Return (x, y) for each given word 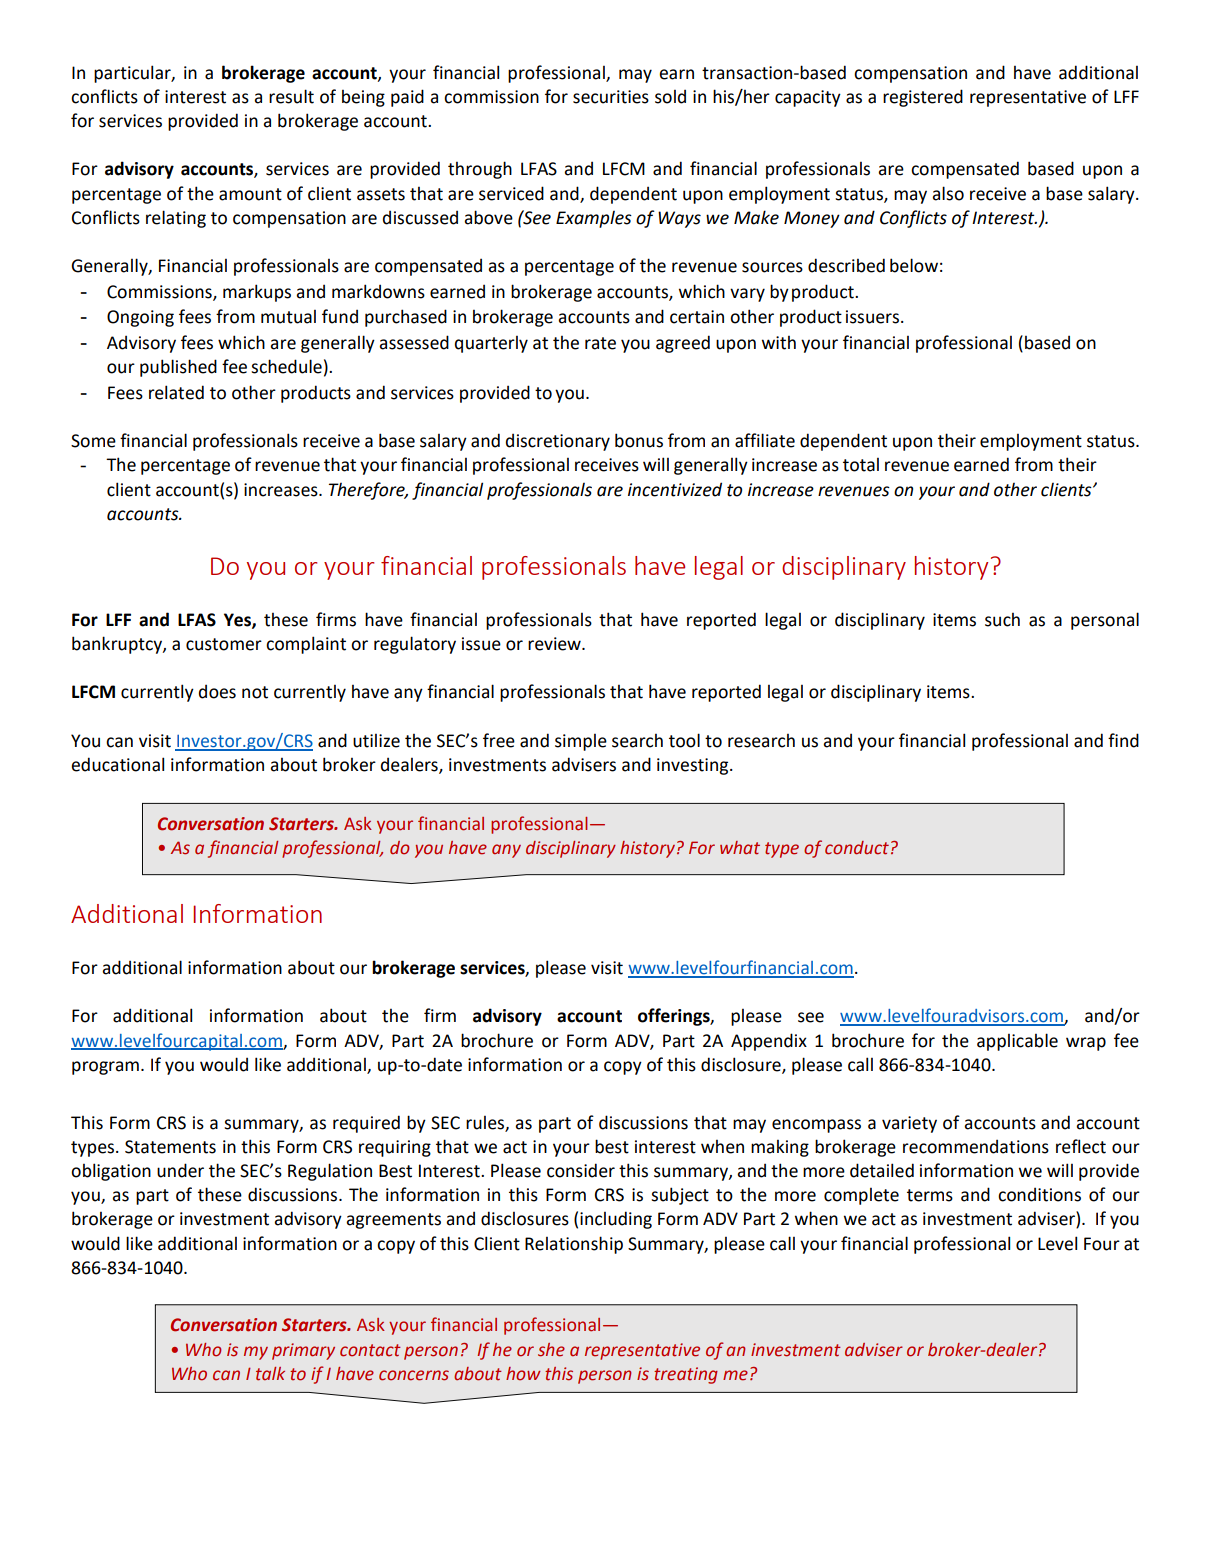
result (291, 96)
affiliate (765, 440)
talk (270, 1374)
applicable (1017, 1042)
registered (923, 98)
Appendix (769, 1042)
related (176, 392)
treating (686, 1375)
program (105, 1068)
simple (581, 742)
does (217, 691)
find (1123, 740)
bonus (639, 440)
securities (611, 97)
